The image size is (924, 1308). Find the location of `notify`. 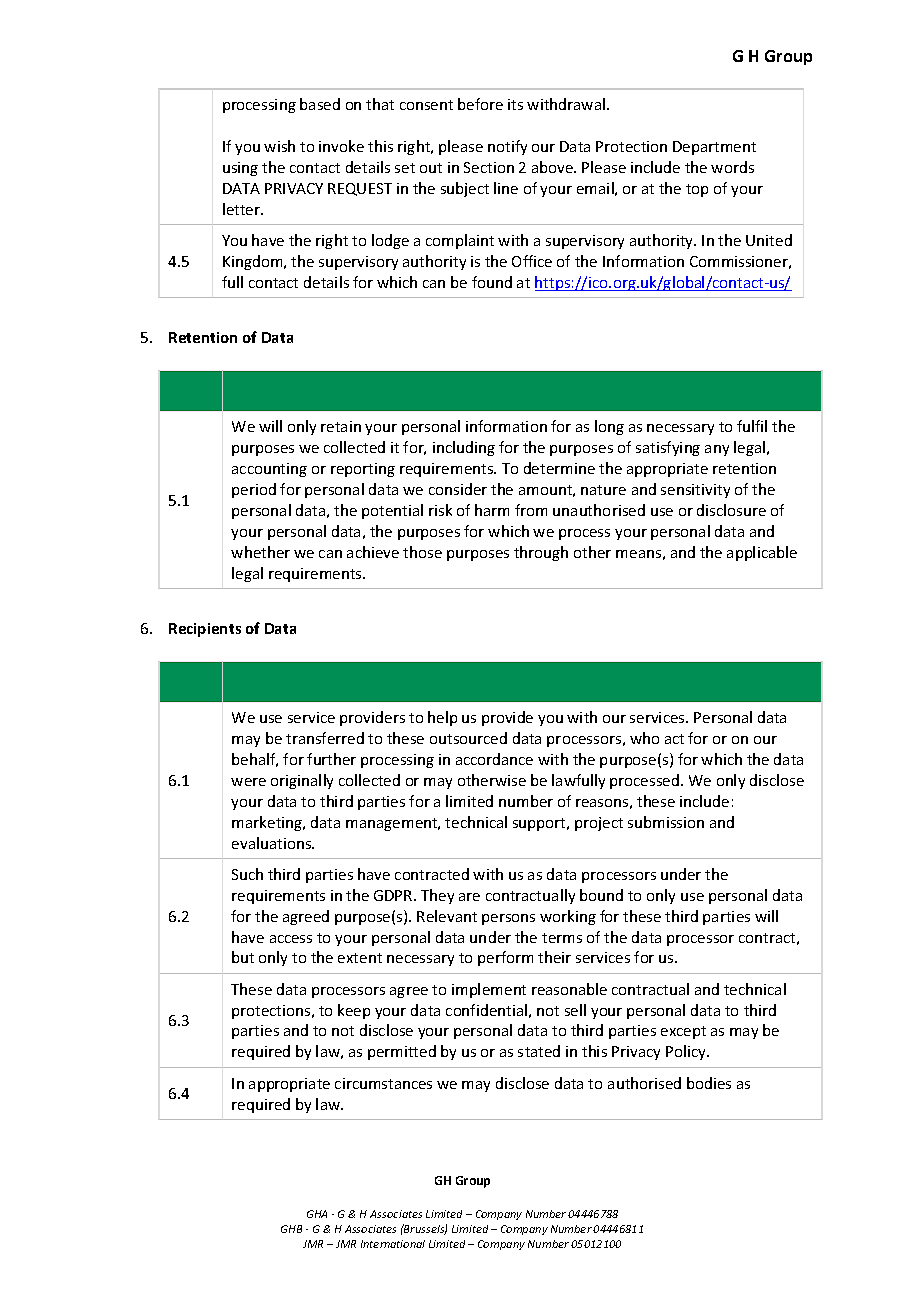

notify is located at coordinates (507, 147).
